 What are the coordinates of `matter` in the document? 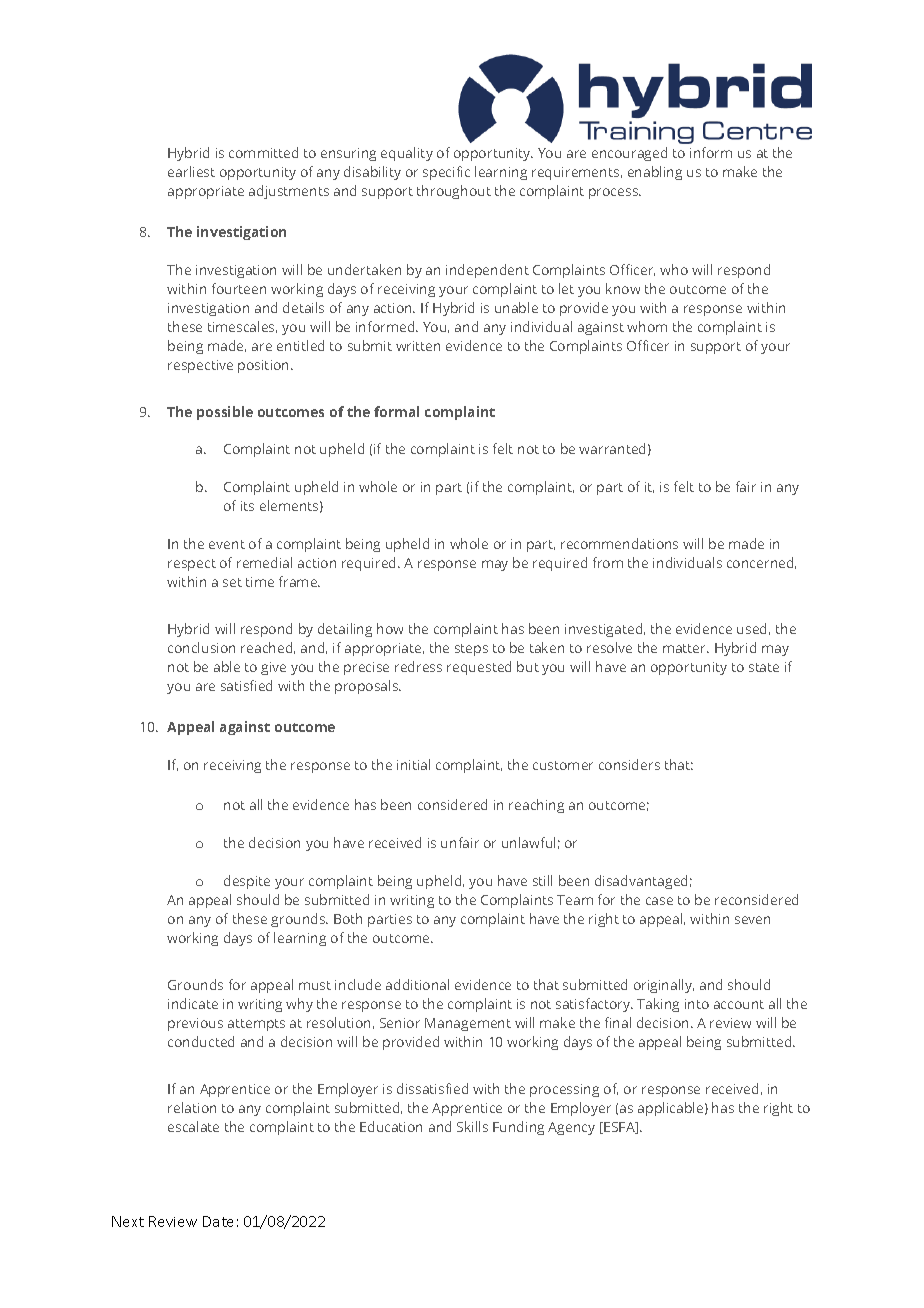 It's located at (685, 648).
